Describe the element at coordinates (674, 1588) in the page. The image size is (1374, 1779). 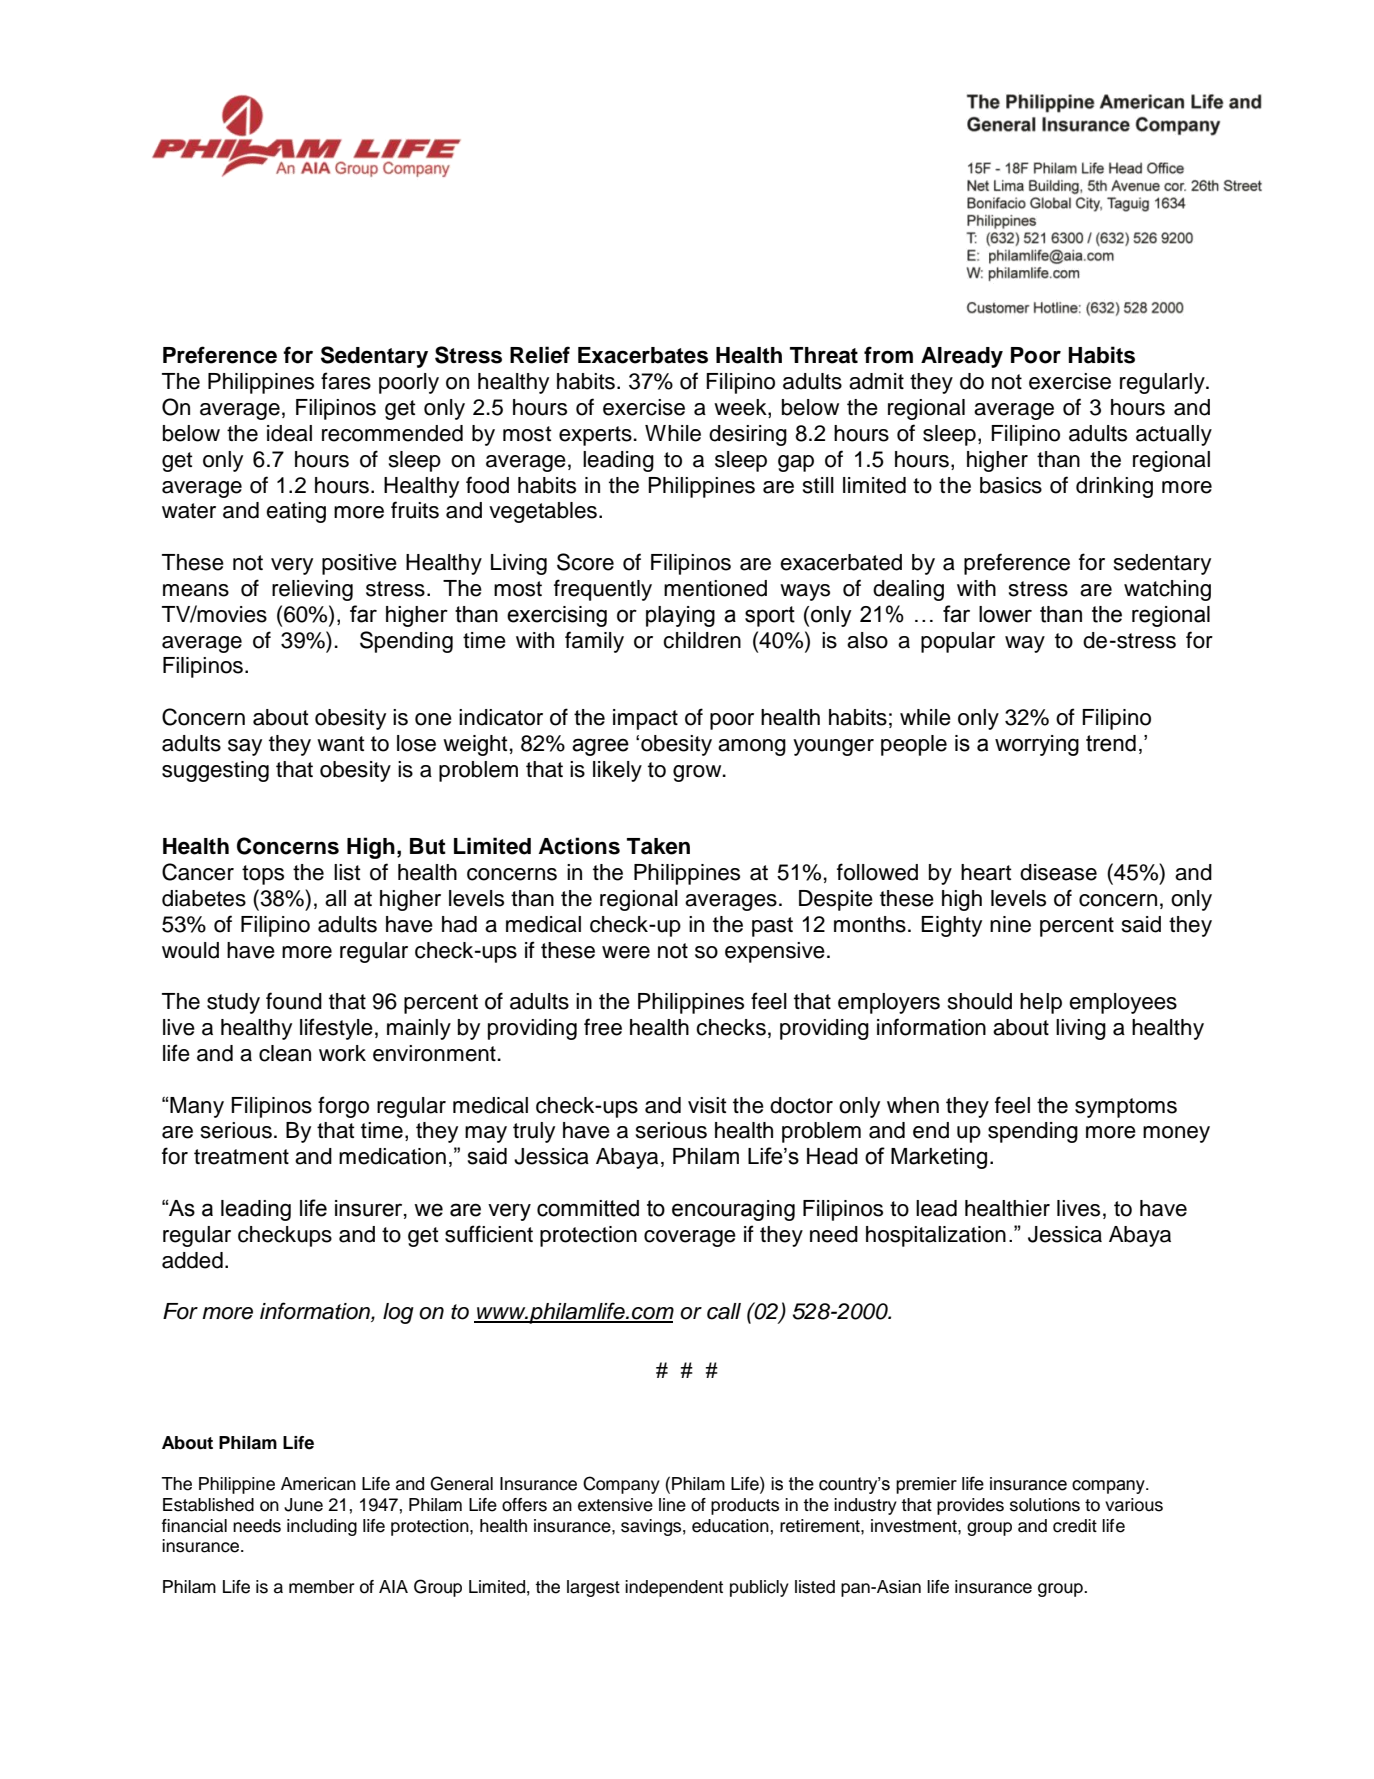
I see `independent` at that location.
